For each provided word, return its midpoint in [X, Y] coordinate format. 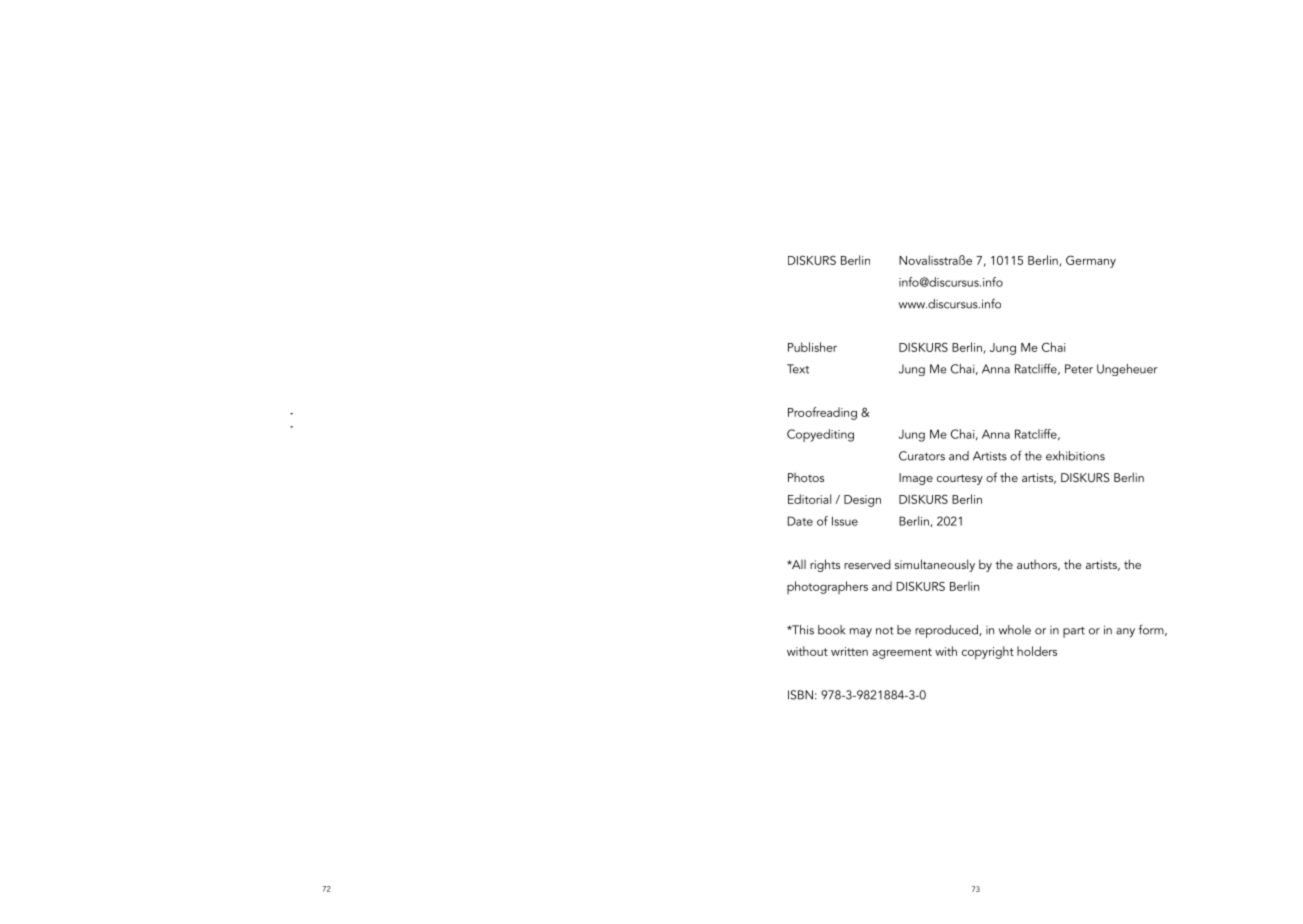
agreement [902, 653]
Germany [1091, 261]
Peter [1079, 369]
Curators [922, 456]
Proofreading [822, 413]
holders [1037, 651]
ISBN [800, 695]
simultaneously [935, 565]
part [1074, 632]
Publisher [812, 347]
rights [825, 565]
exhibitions [1075, 456]
